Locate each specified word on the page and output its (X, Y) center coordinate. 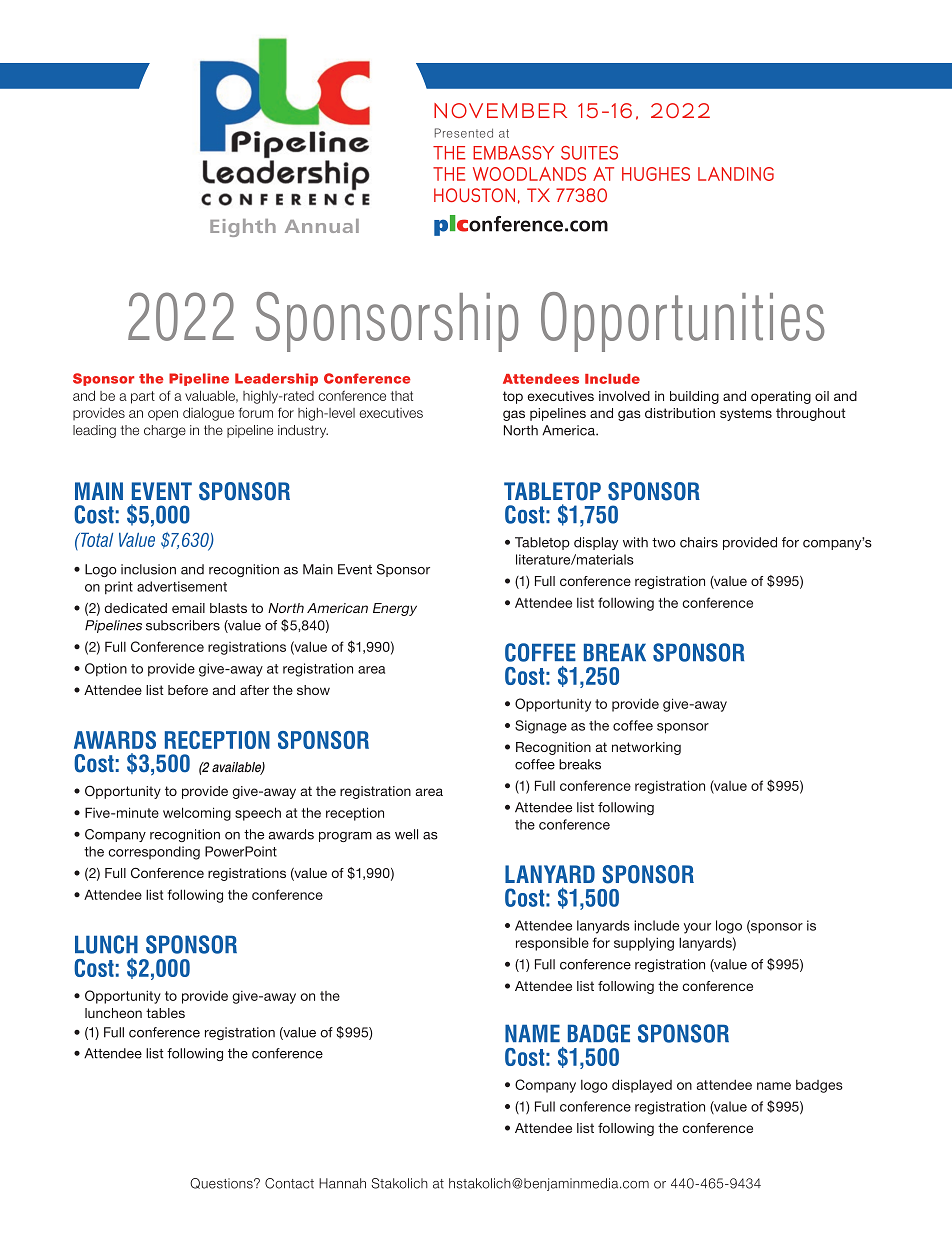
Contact (289, 1183)
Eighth (243, 228)
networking (646, 748)
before (188, 690)
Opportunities (683, 322)
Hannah (342, 1183)
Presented (464, 133)
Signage (541, 727)
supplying (644, 944)
